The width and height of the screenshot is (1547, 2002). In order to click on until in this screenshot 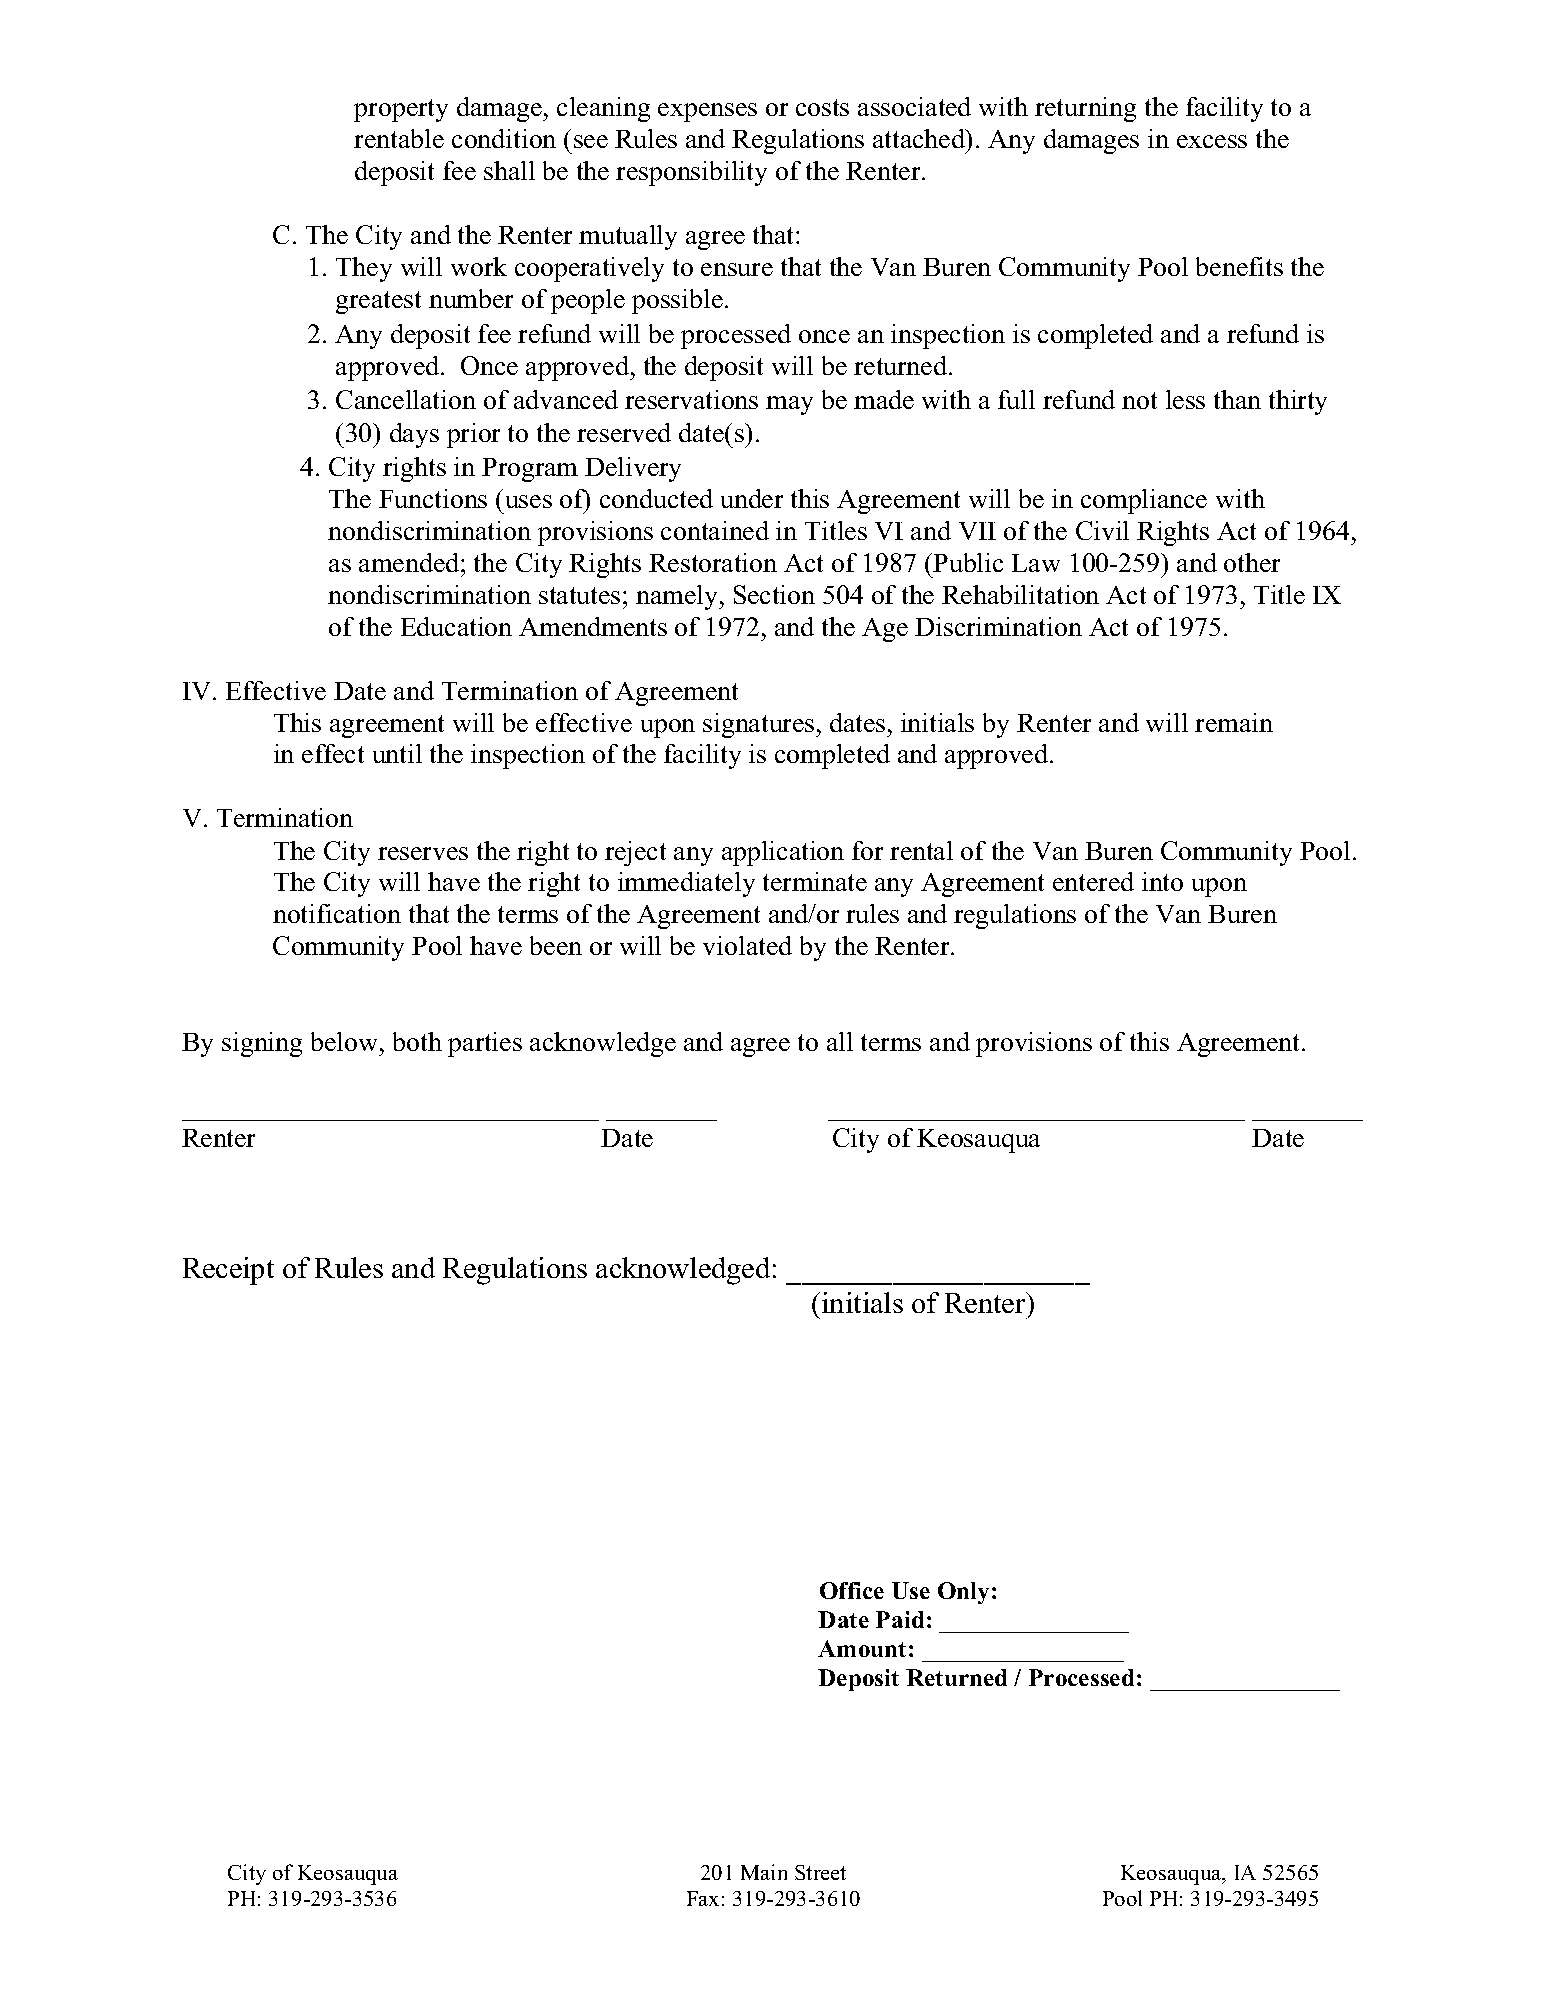, I will do `click(397, 753)`.
